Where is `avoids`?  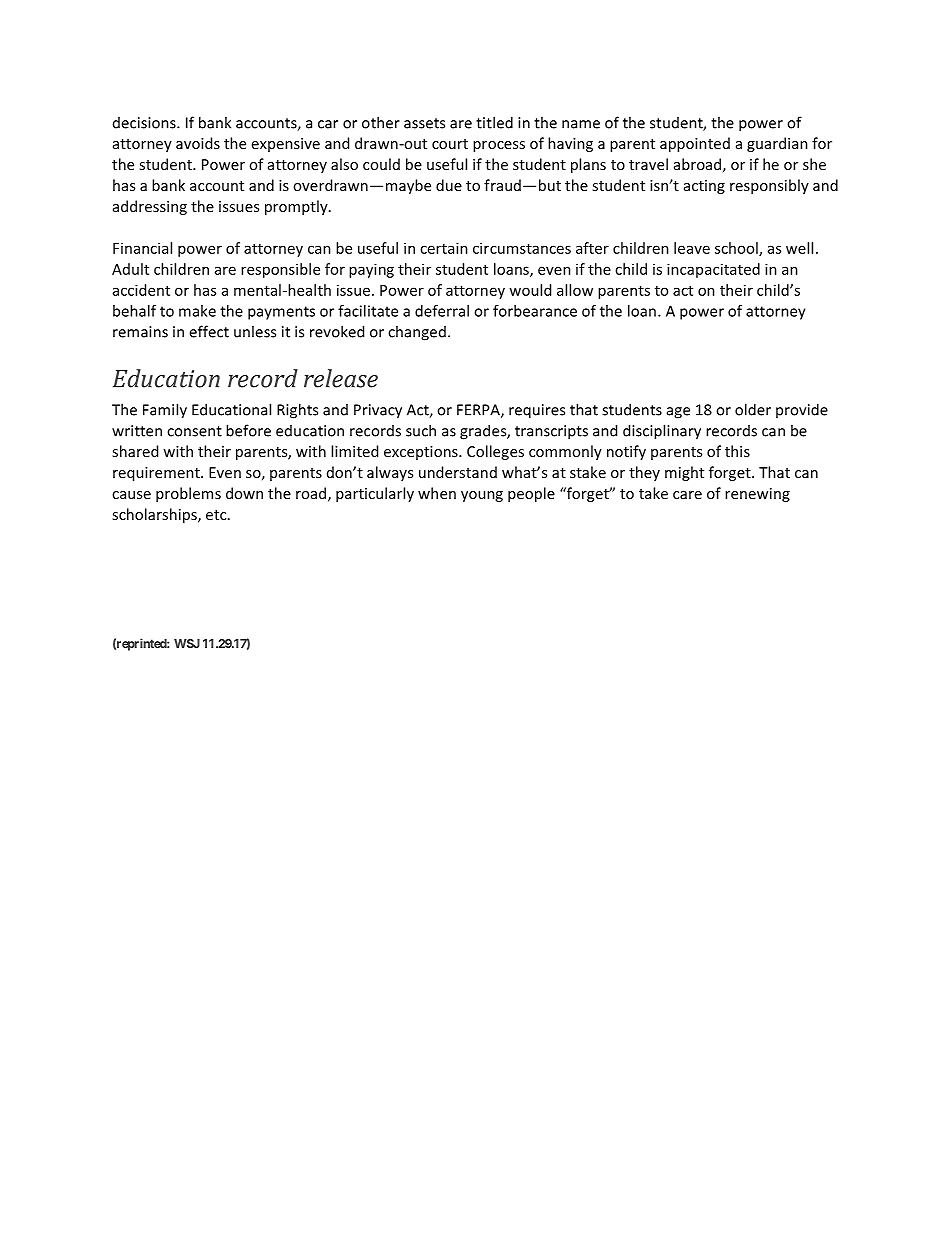
avoids is located at coordinates (198, 143).
